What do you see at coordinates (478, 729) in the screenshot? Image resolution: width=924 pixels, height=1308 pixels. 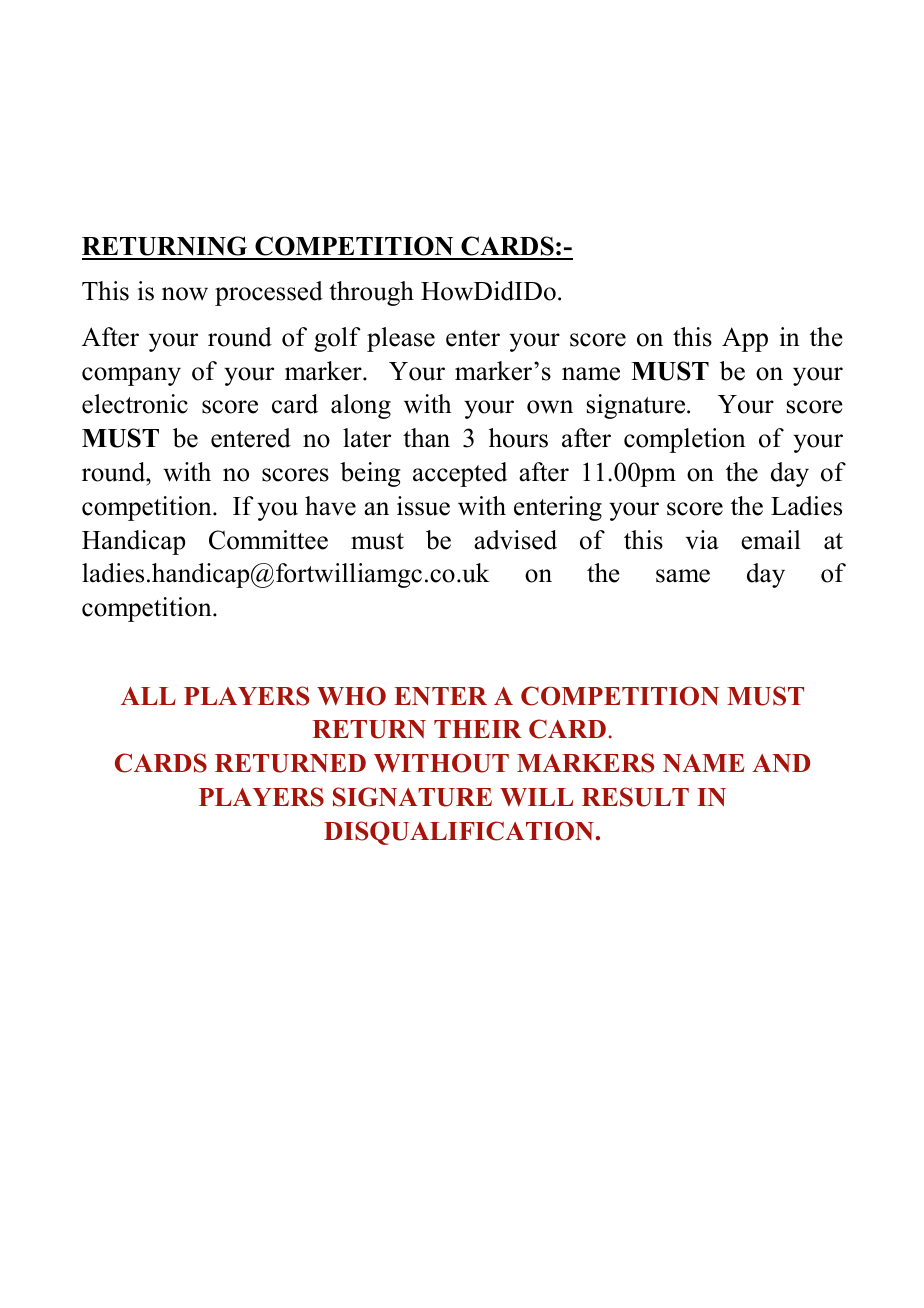 I see `THEIR` at bounding box center [478, 729].
